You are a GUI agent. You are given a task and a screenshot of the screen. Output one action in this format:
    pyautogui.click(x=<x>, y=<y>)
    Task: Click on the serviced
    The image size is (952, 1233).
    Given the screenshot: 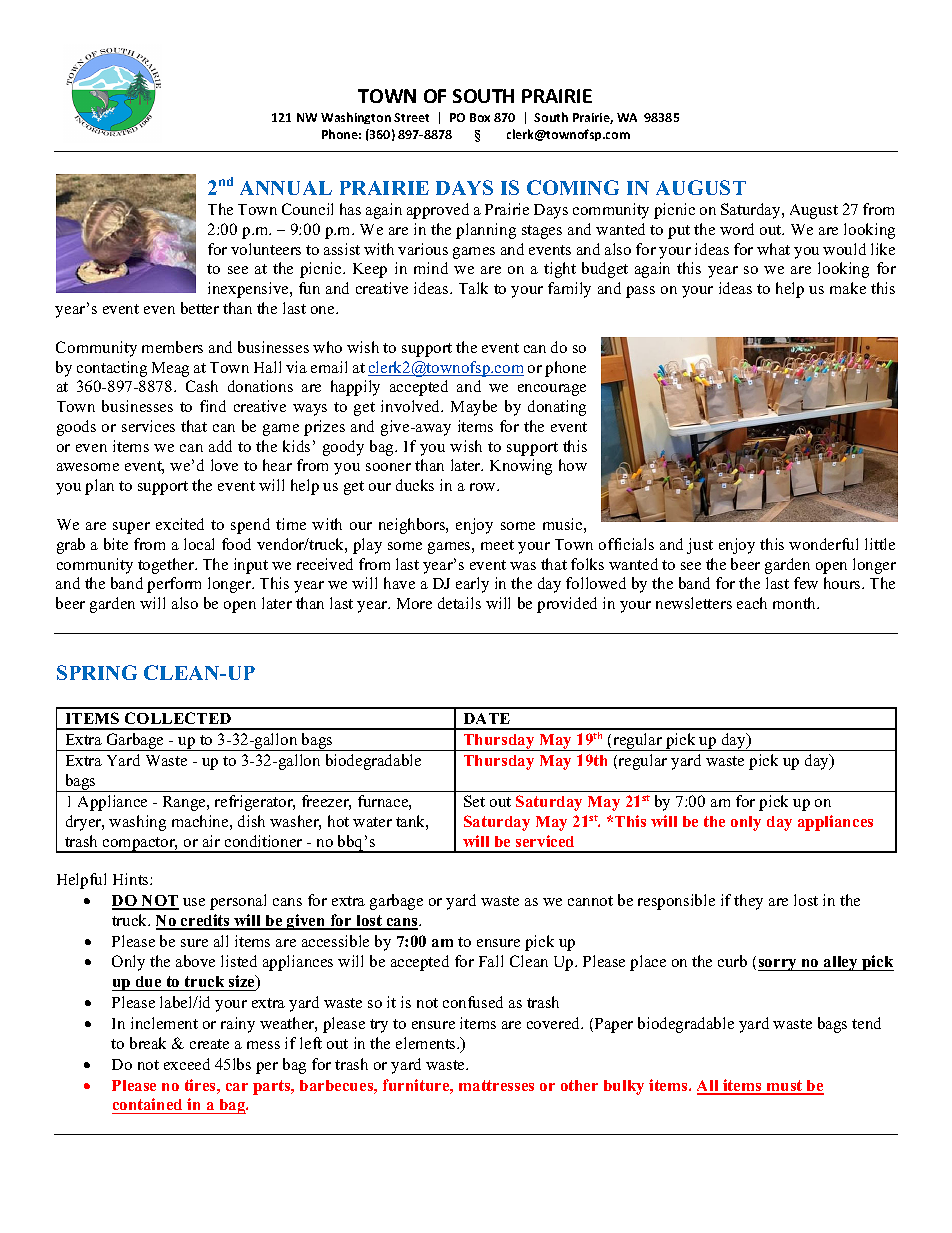 What is the action you would take?
    pyautogui.click(x=545, y=841)
